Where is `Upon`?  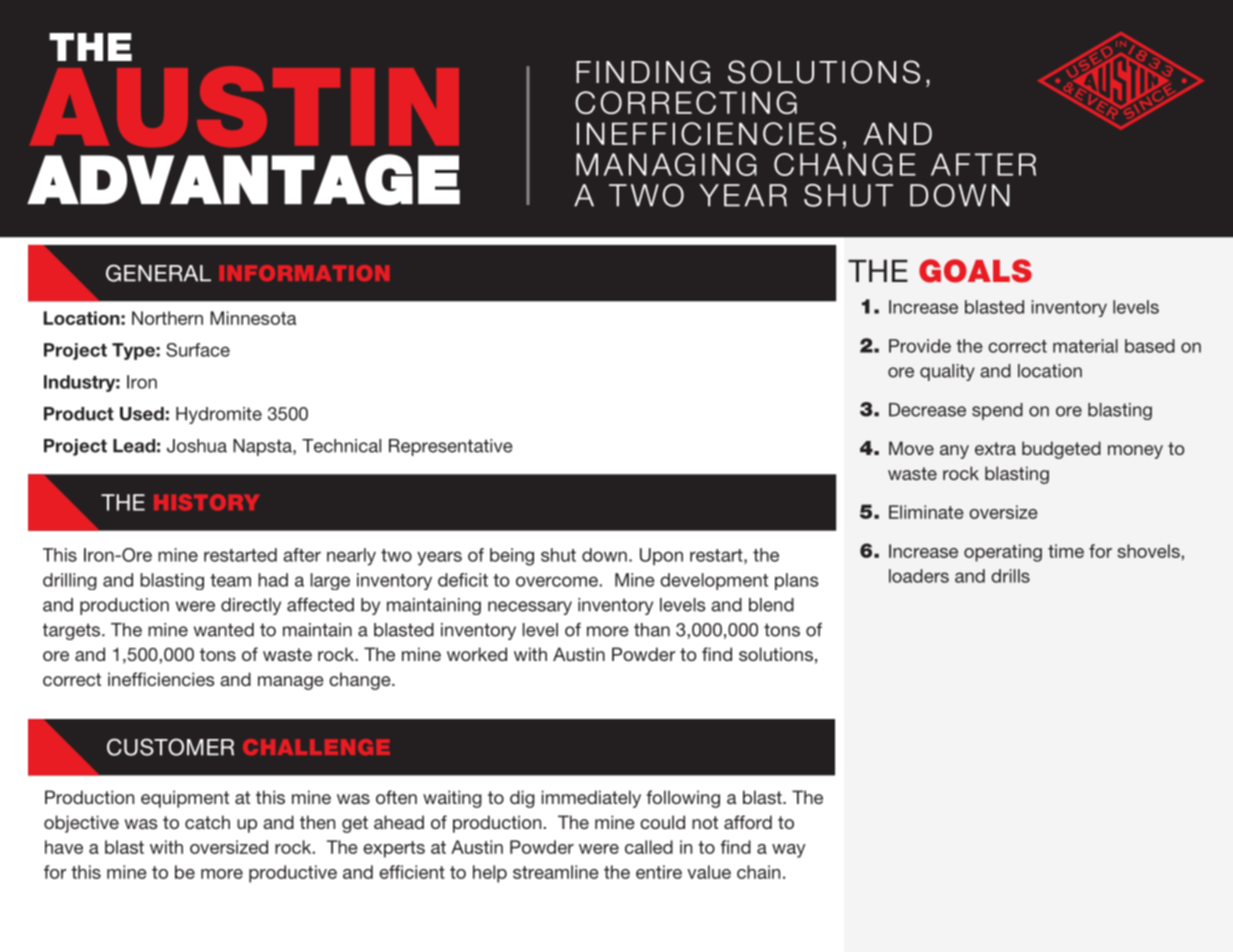
Upon is located at coordinates (661, 556).
